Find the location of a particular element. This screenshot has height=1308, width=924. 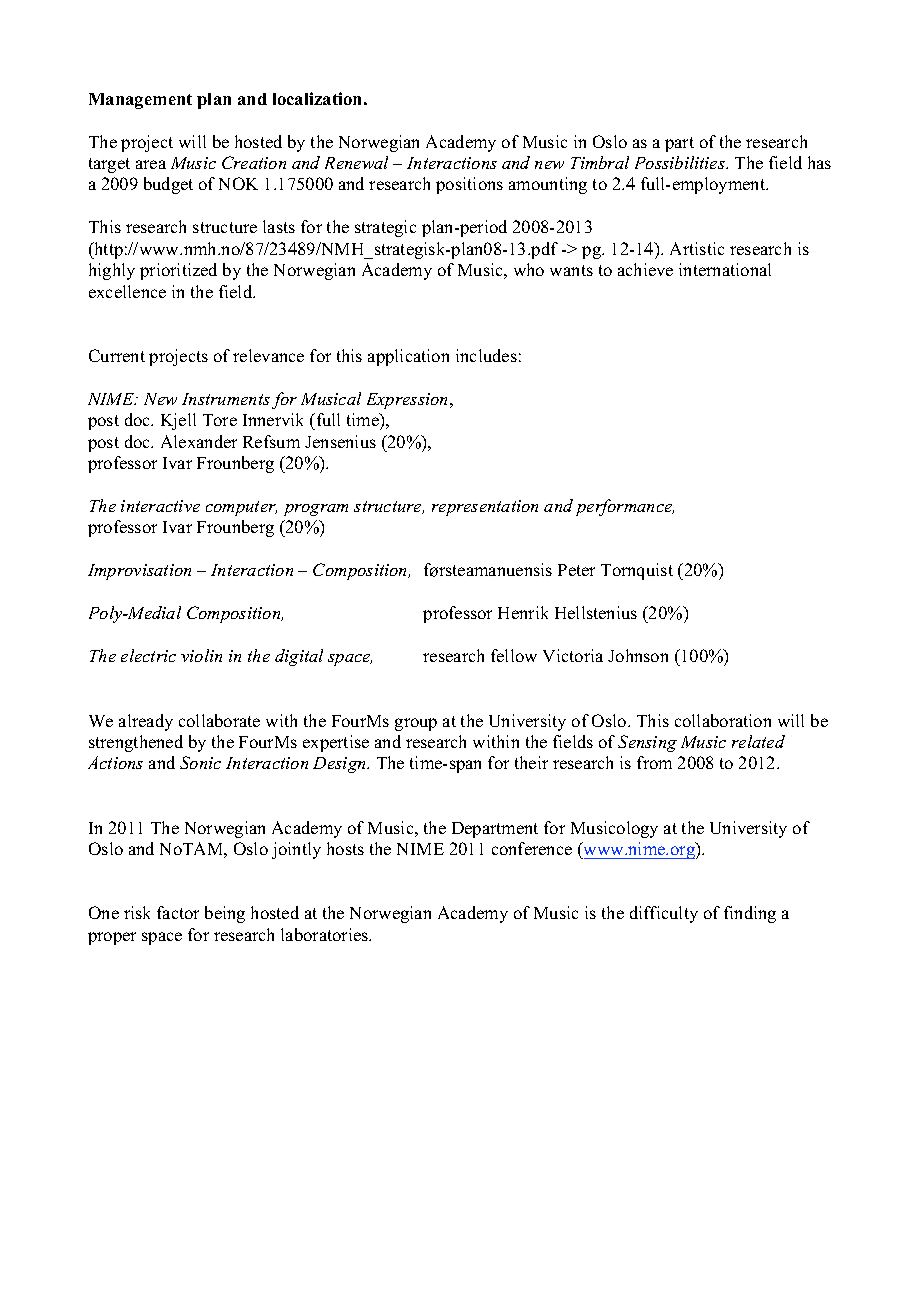

Management is located at coordinates (140, 101).
